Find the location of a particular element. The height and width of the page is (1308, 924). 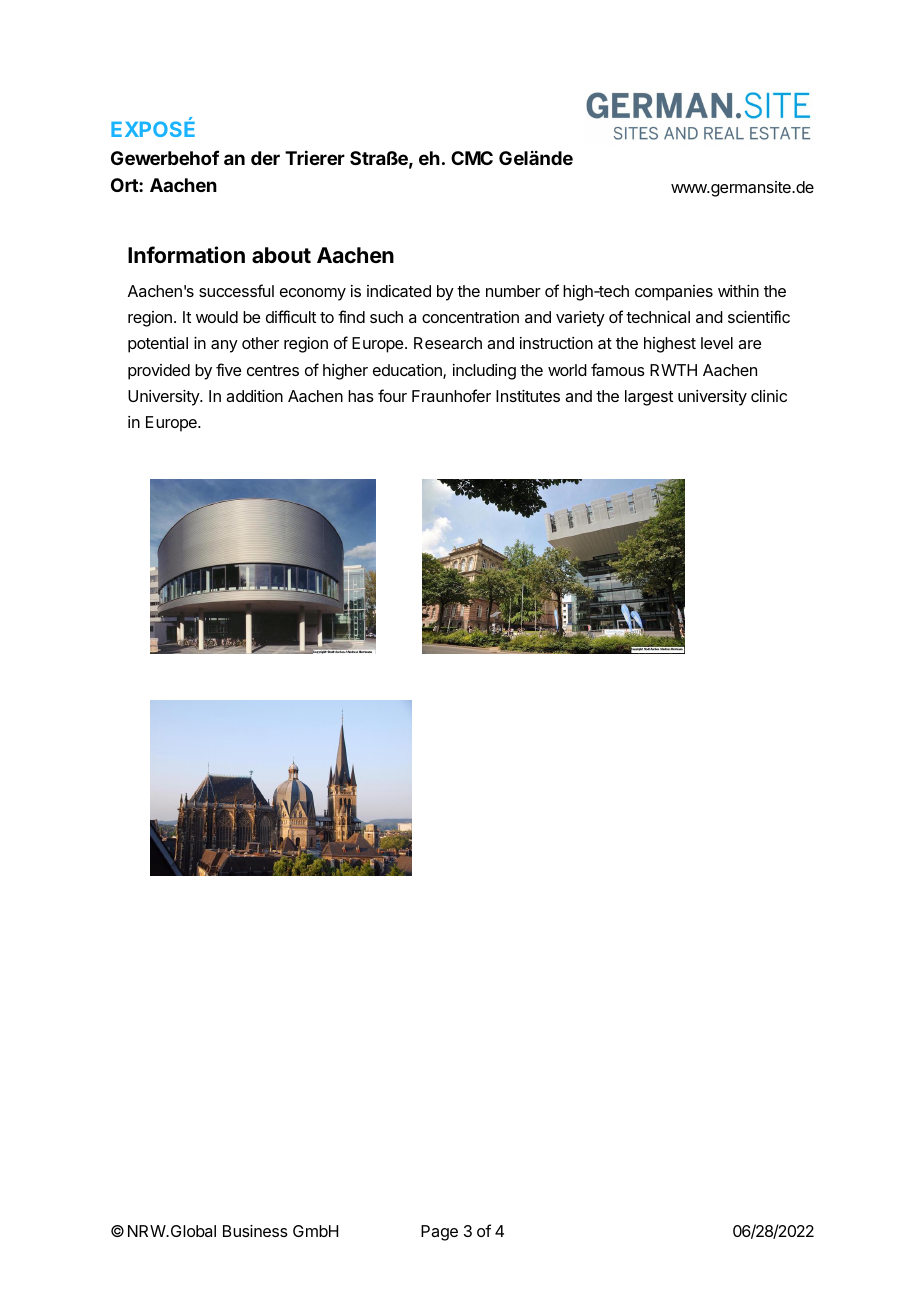

addition is located at coordinates (254, 396).
